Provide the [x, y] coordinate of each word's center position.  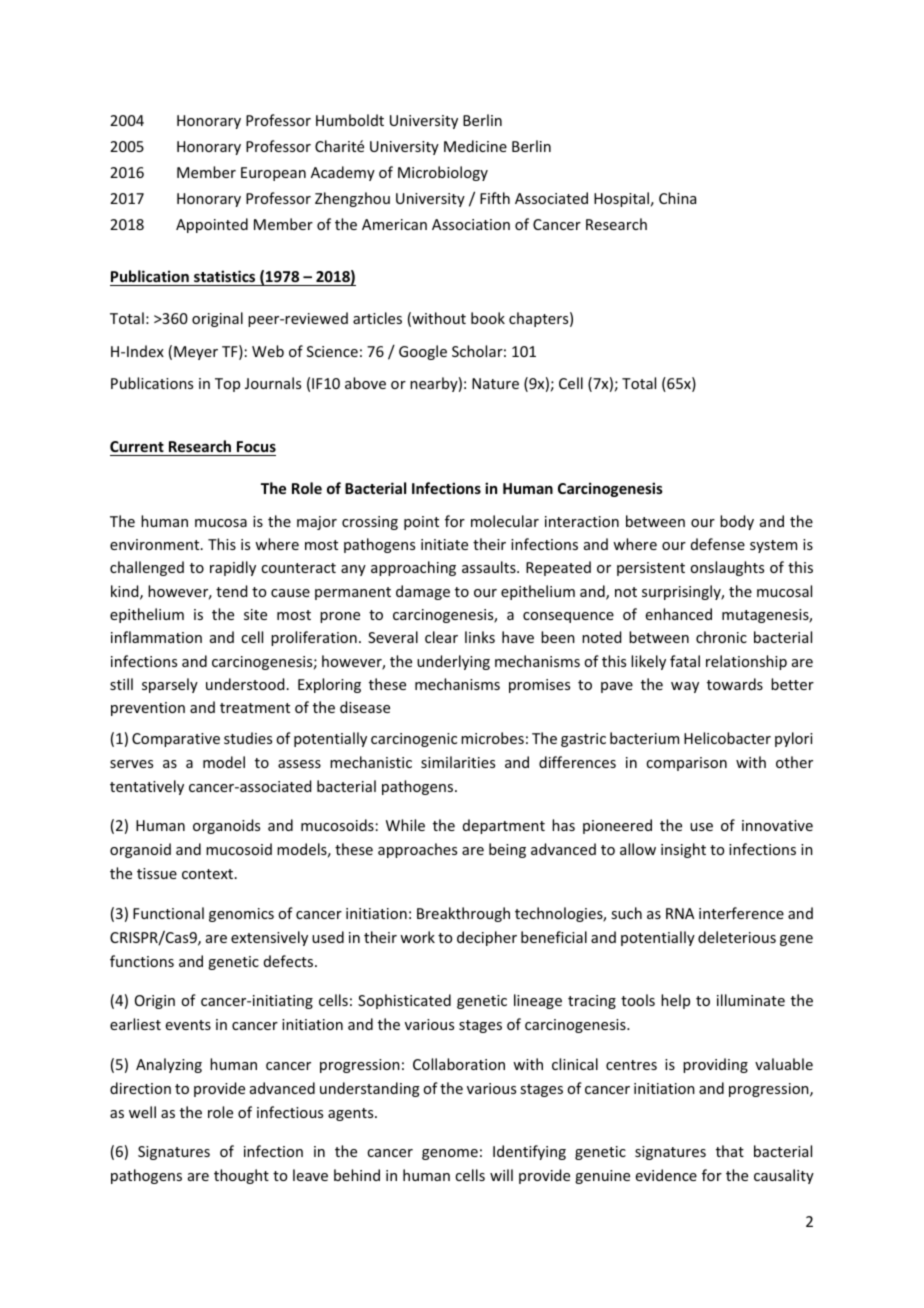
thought [241, 1176]
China [677, 198]
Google [423, 352]
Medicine [475, 146]
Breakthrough [463, 914]
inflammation [156, 637]
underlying [453, 662]
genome [450, 1154]
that [730, 1151]
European [273, 174]
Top [227, 385]
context [209, 874]
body [737, 522]
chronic [721, 637]
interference [741, 913]
